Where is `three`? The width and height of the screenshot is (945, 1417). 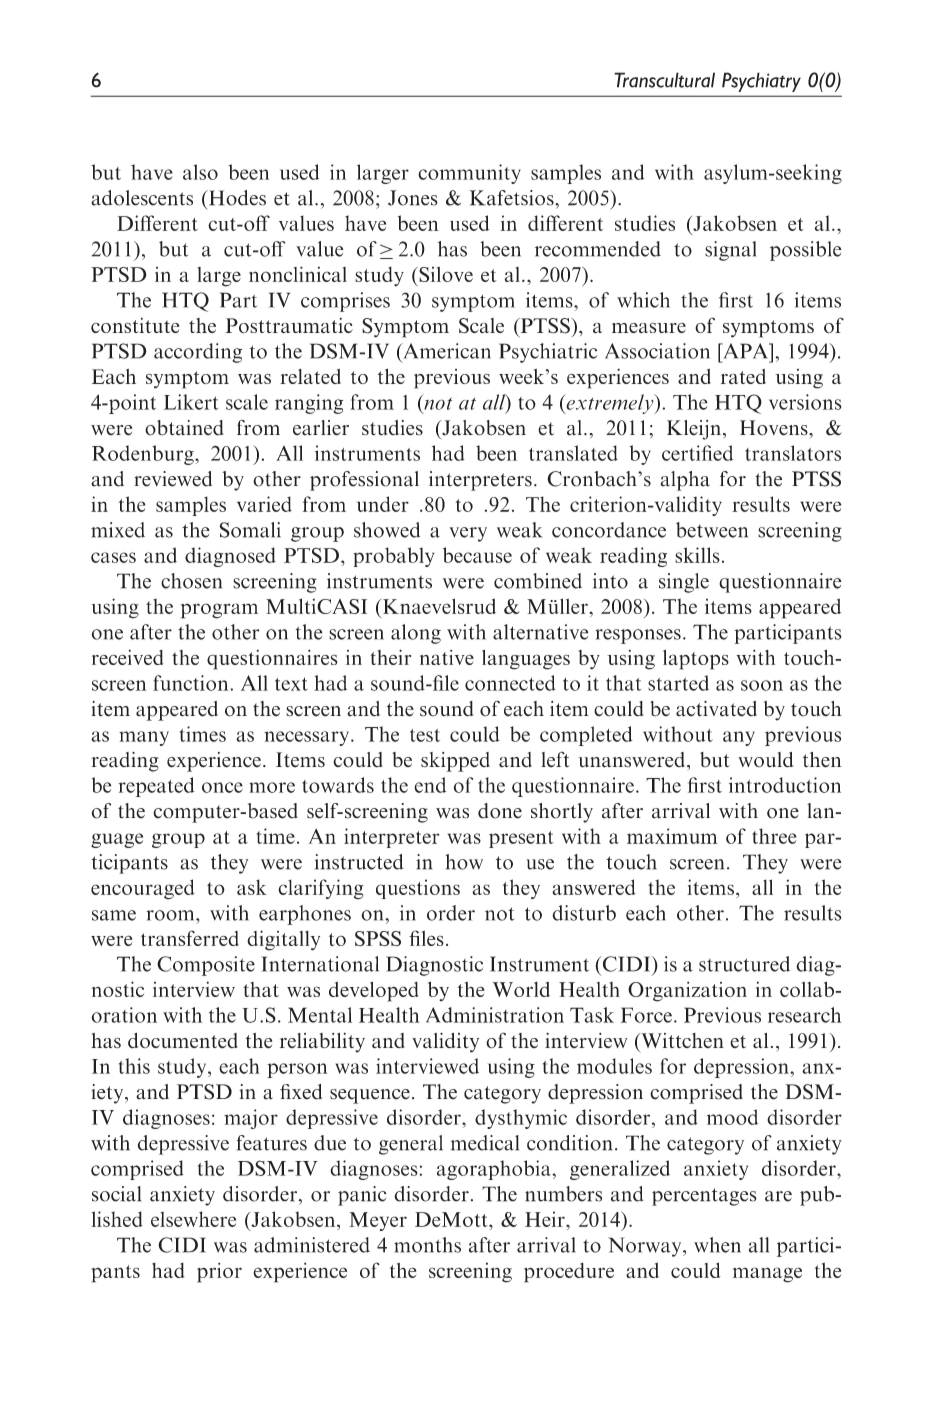 three is located at coordinates (774, 836).
